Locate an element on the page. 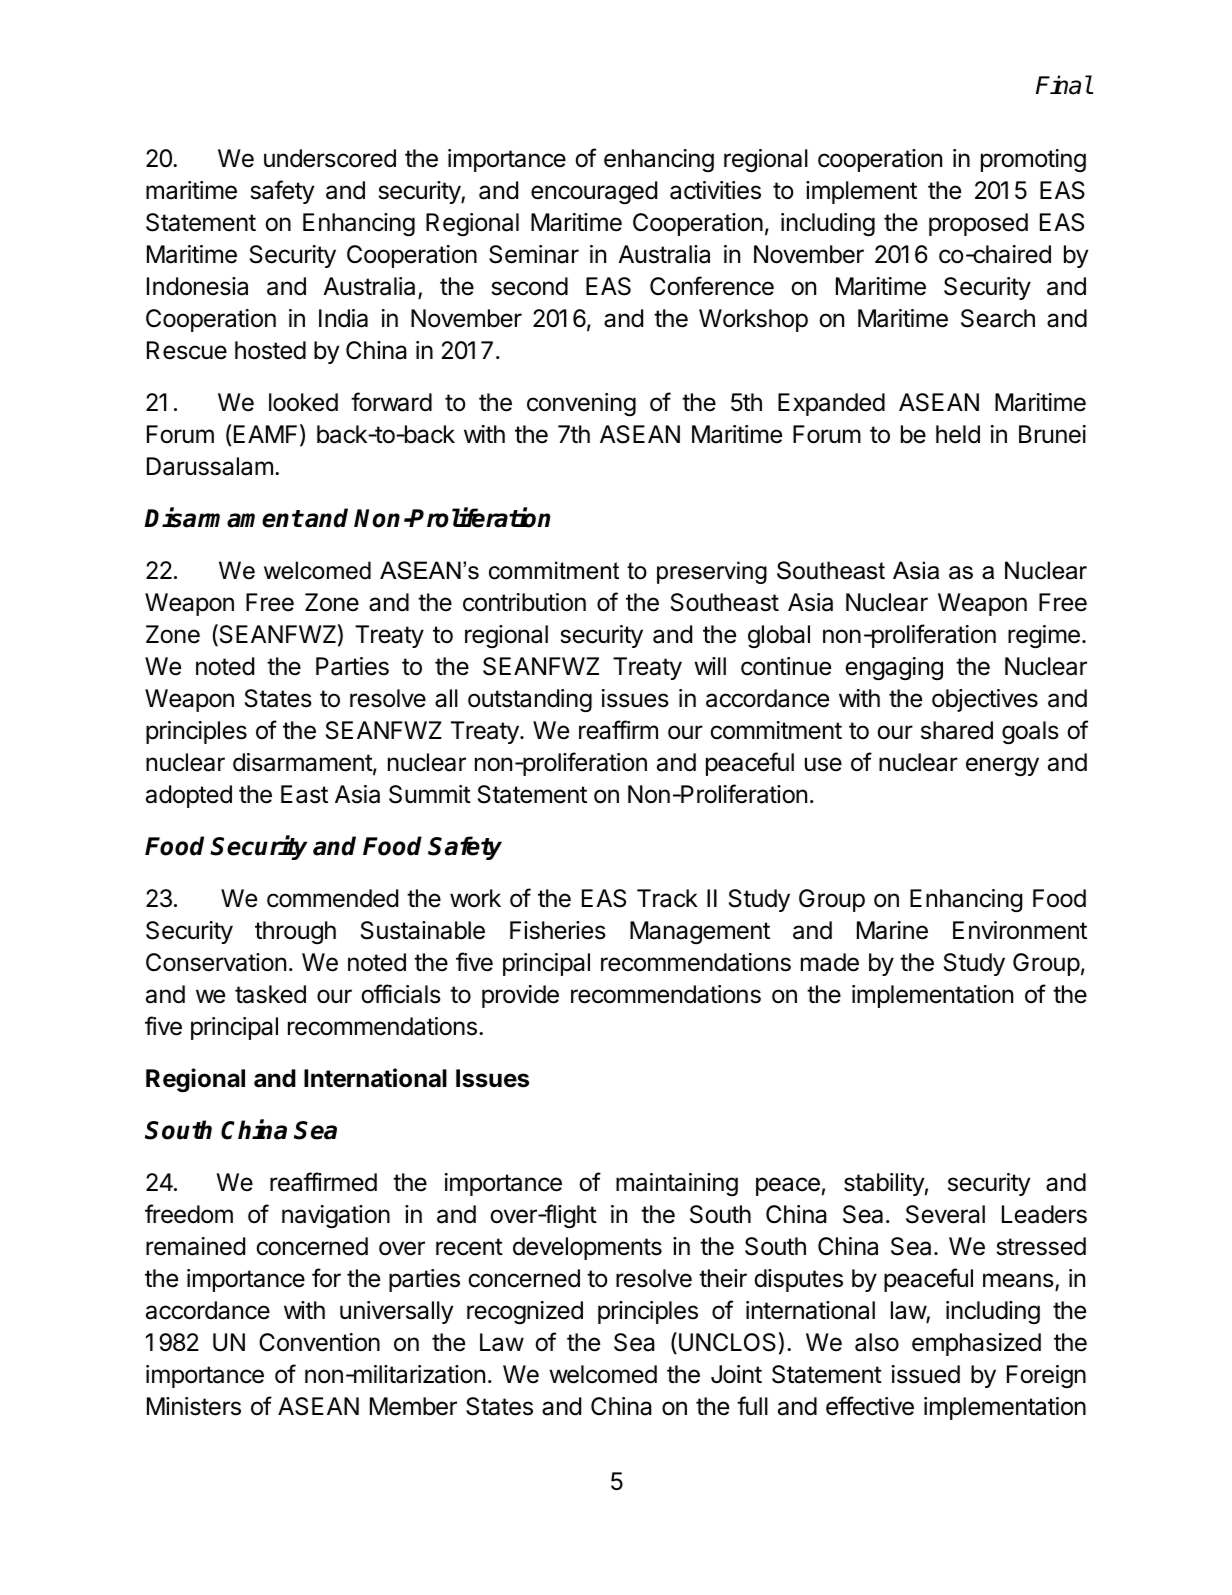  Convention is located at coordinates (319, 1342).
